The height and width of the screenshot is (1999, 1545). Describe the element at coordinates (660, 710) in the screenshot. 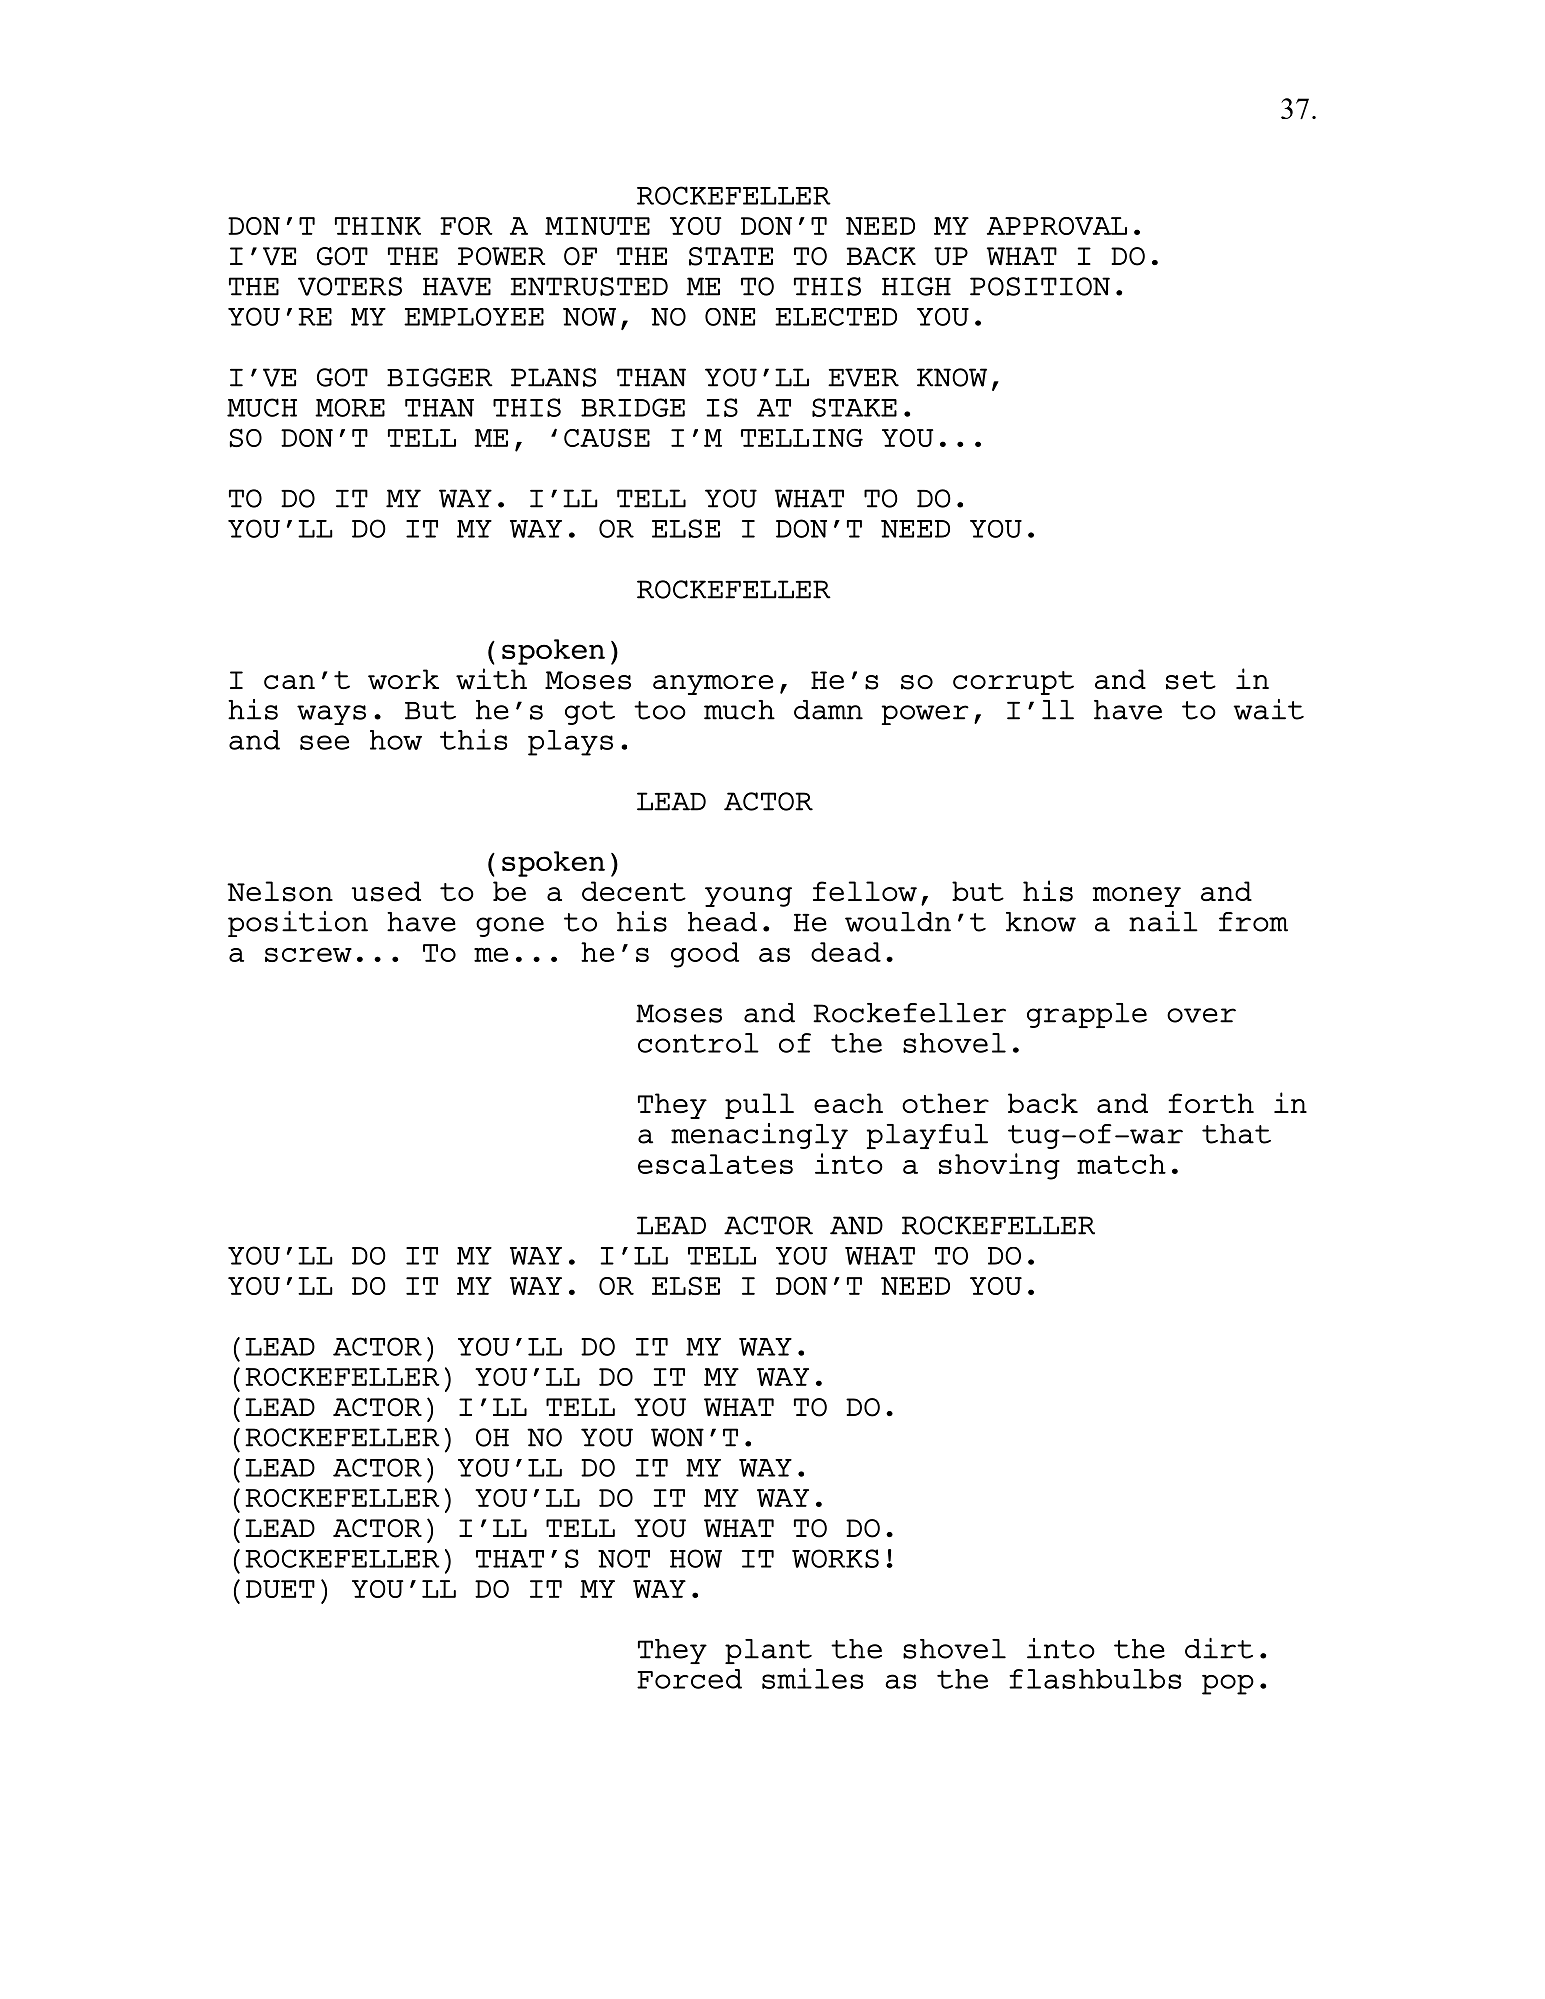

I see `too` at that location.
